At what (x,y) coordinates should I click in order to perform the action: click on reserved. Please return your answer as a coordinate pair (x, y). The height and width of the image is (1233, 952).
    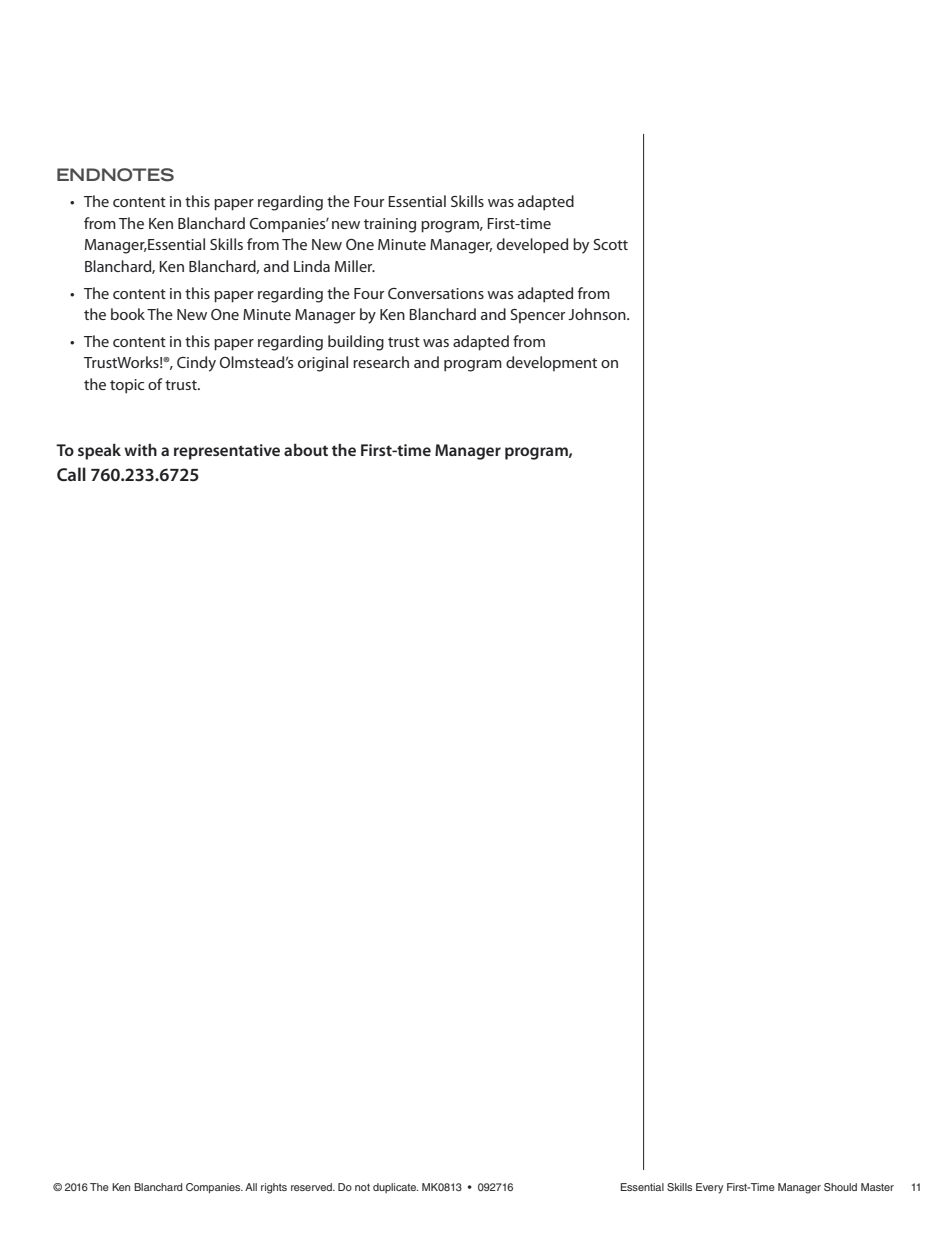
    Looking at the image, I should click on (312, 1187).
